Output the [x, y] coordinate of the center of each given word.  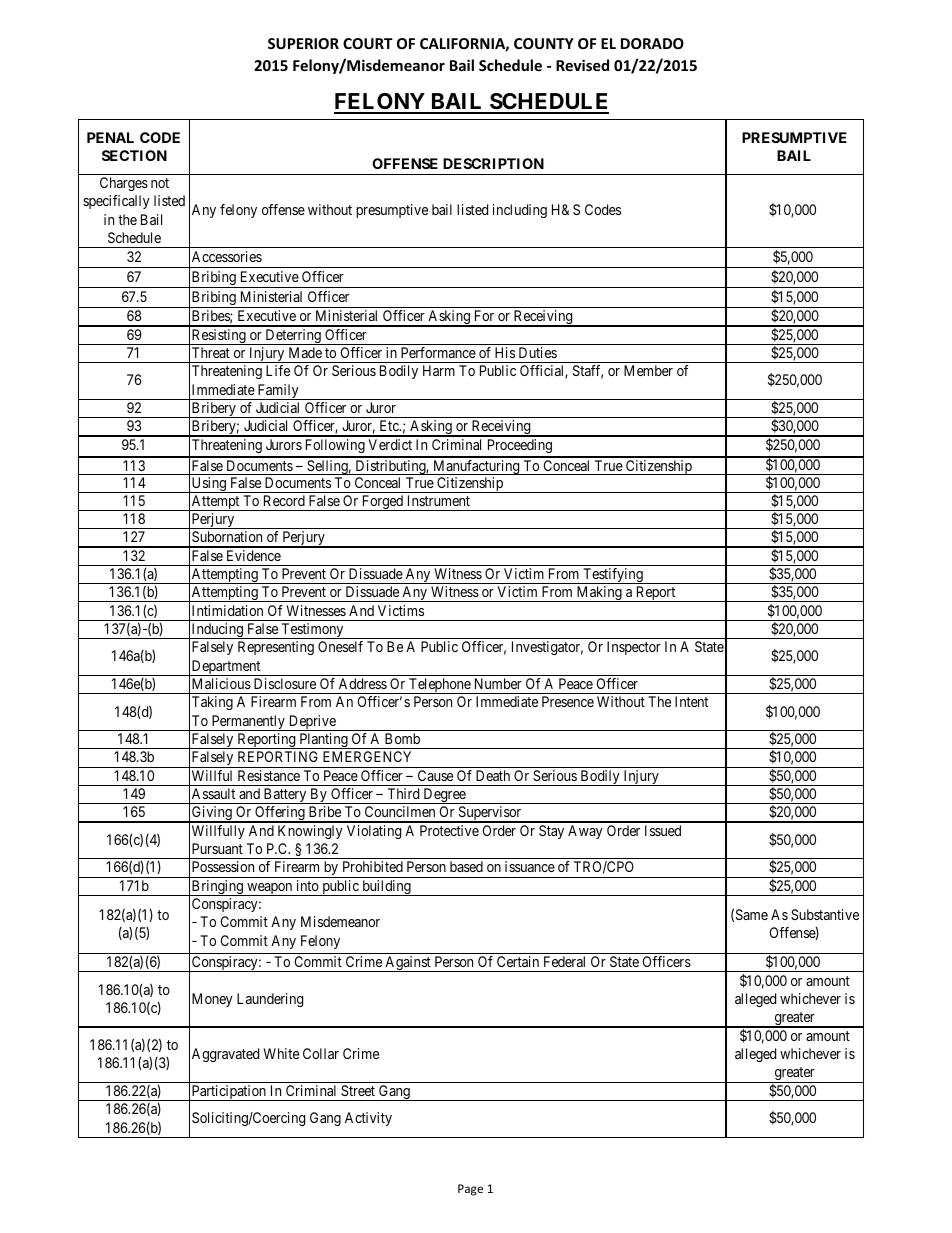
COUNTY [544, 43]
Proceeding [519, 448]
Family [278, 392]
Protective [449, 830]
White [281, 1053]
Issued [663, 830]
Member [648, 370]
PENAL [110, 137]
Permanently [248, 723]
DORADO [652, 43]
